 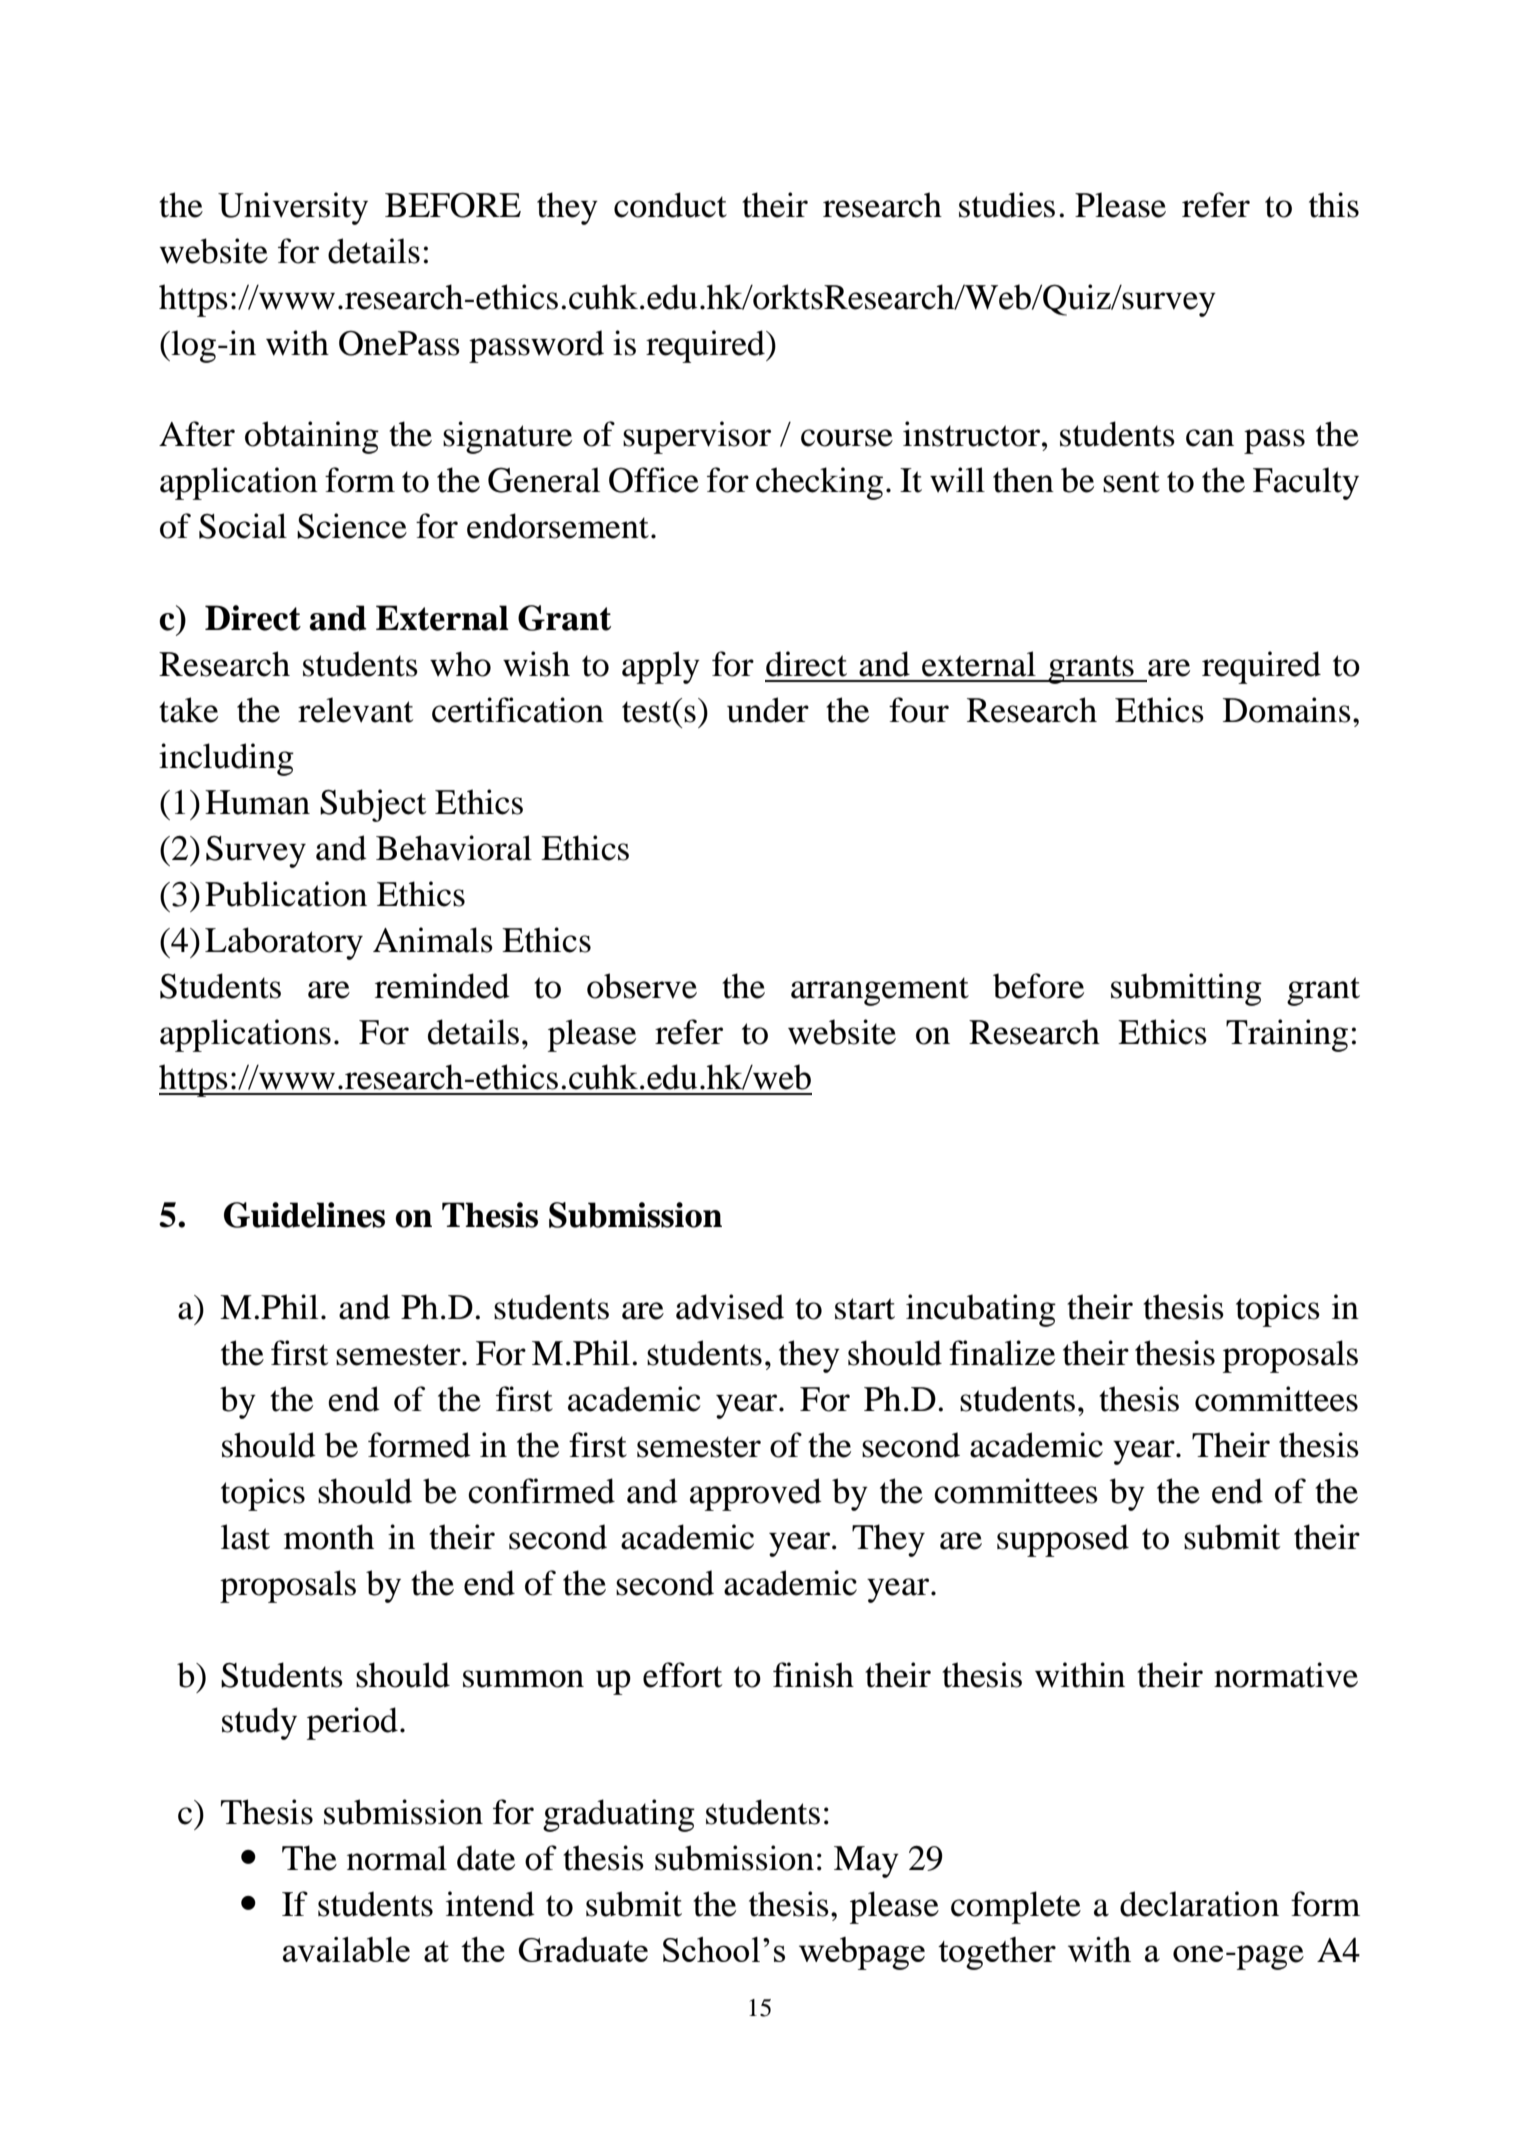 I want to click on this, so click(x=1334, y=205).
